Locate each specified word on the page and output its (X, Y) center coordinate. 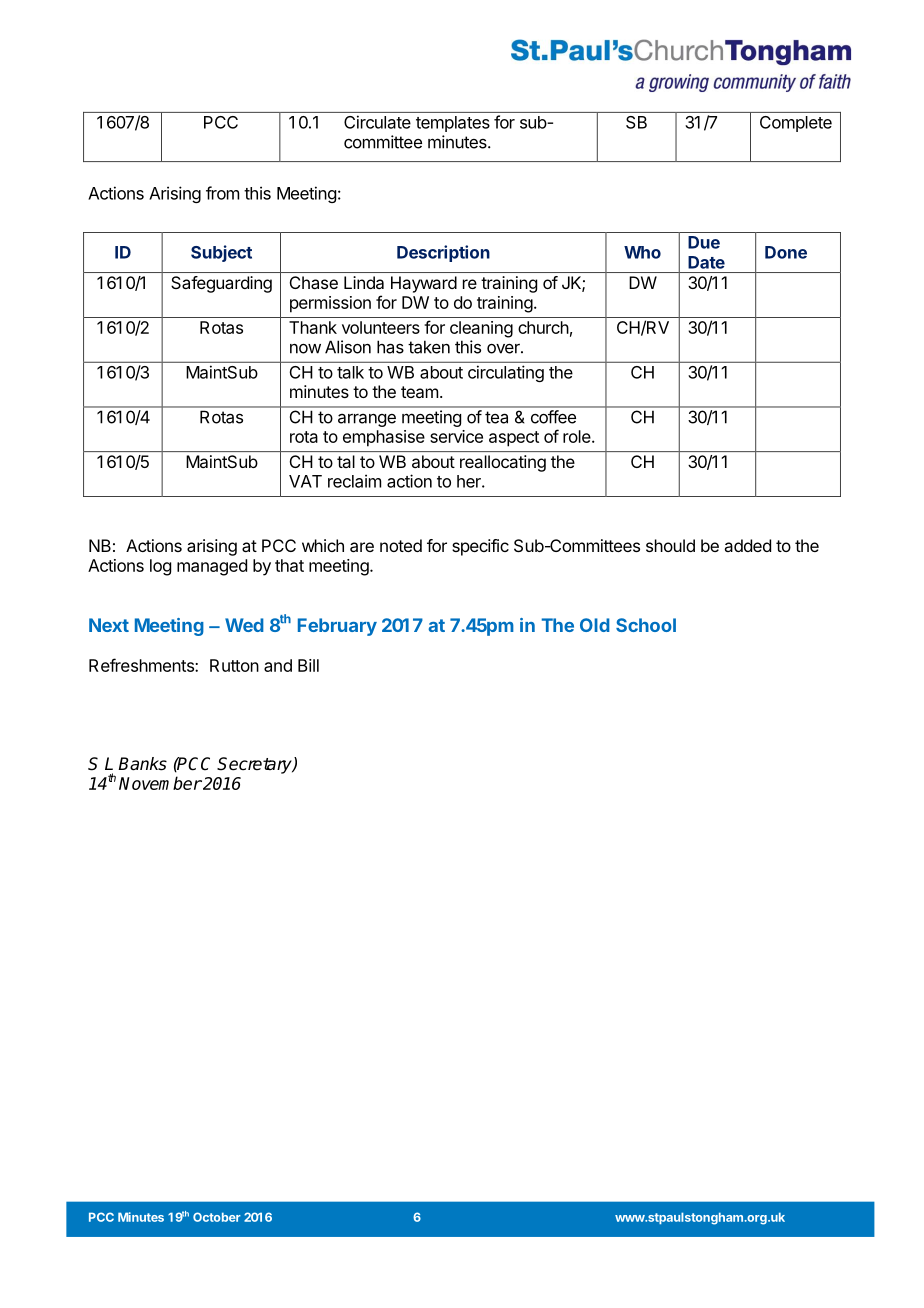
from (222, 193)
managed (212, 567)
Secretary (255, 765)
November (160, 783)
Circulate (377, 122)
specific (480, 547)
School (646, 625)
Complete (796, 124)
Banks (142, 764)
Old (595, 625)
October (217, 1217)
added (747, 545)
